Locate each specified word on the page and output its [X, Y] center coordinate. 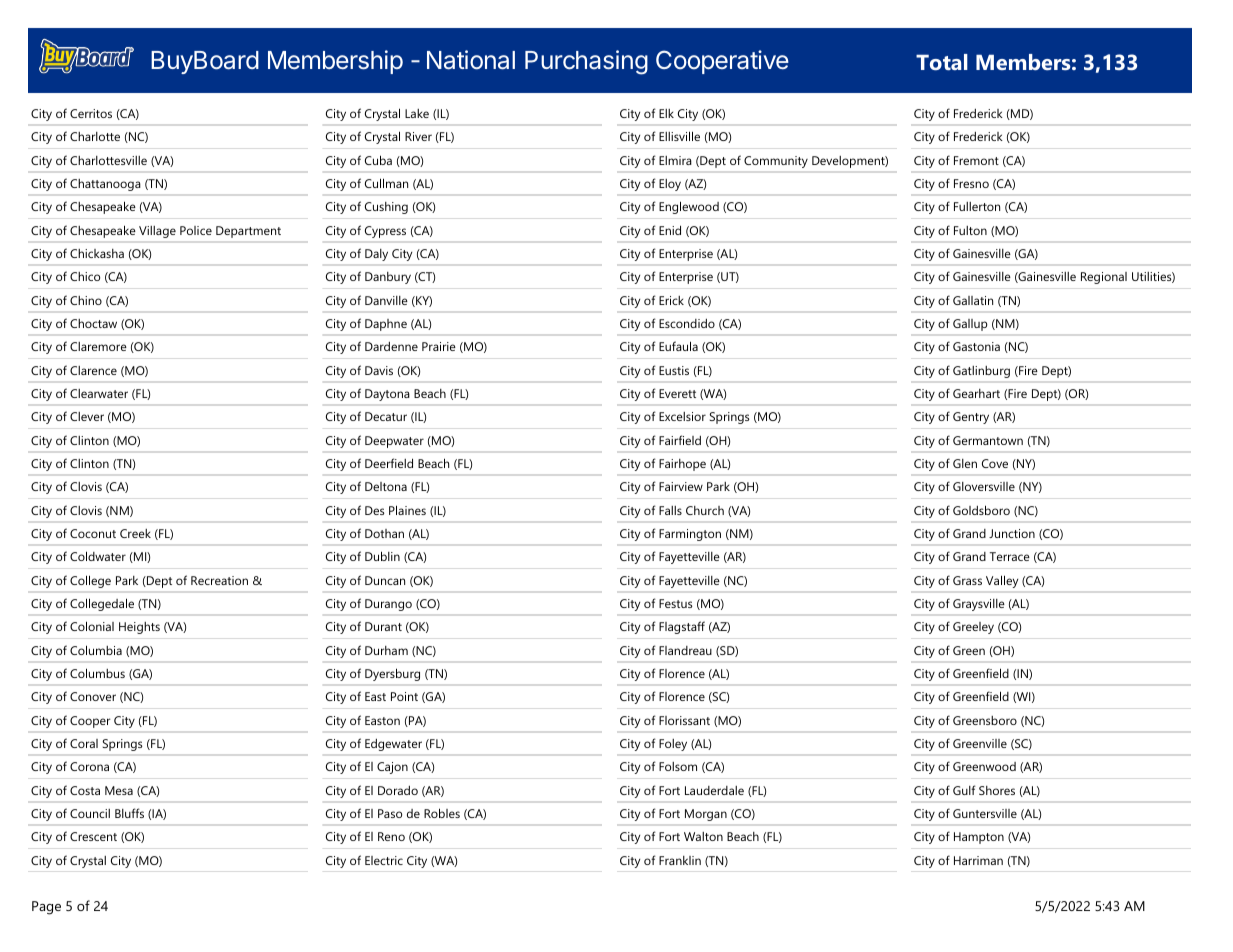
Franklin [680, 860]
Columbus [97, 673]
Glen [965, 463]
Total [942, 62]
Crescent [93, 836]
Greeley [973, 628]
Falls [670, 510]
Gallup [970, 325]
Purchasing [586, 62]
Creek [135, 533]
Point [404, 696]
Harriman [978, 860]
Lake [417, 113]
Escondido [687, 323]
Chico [85, 276]
